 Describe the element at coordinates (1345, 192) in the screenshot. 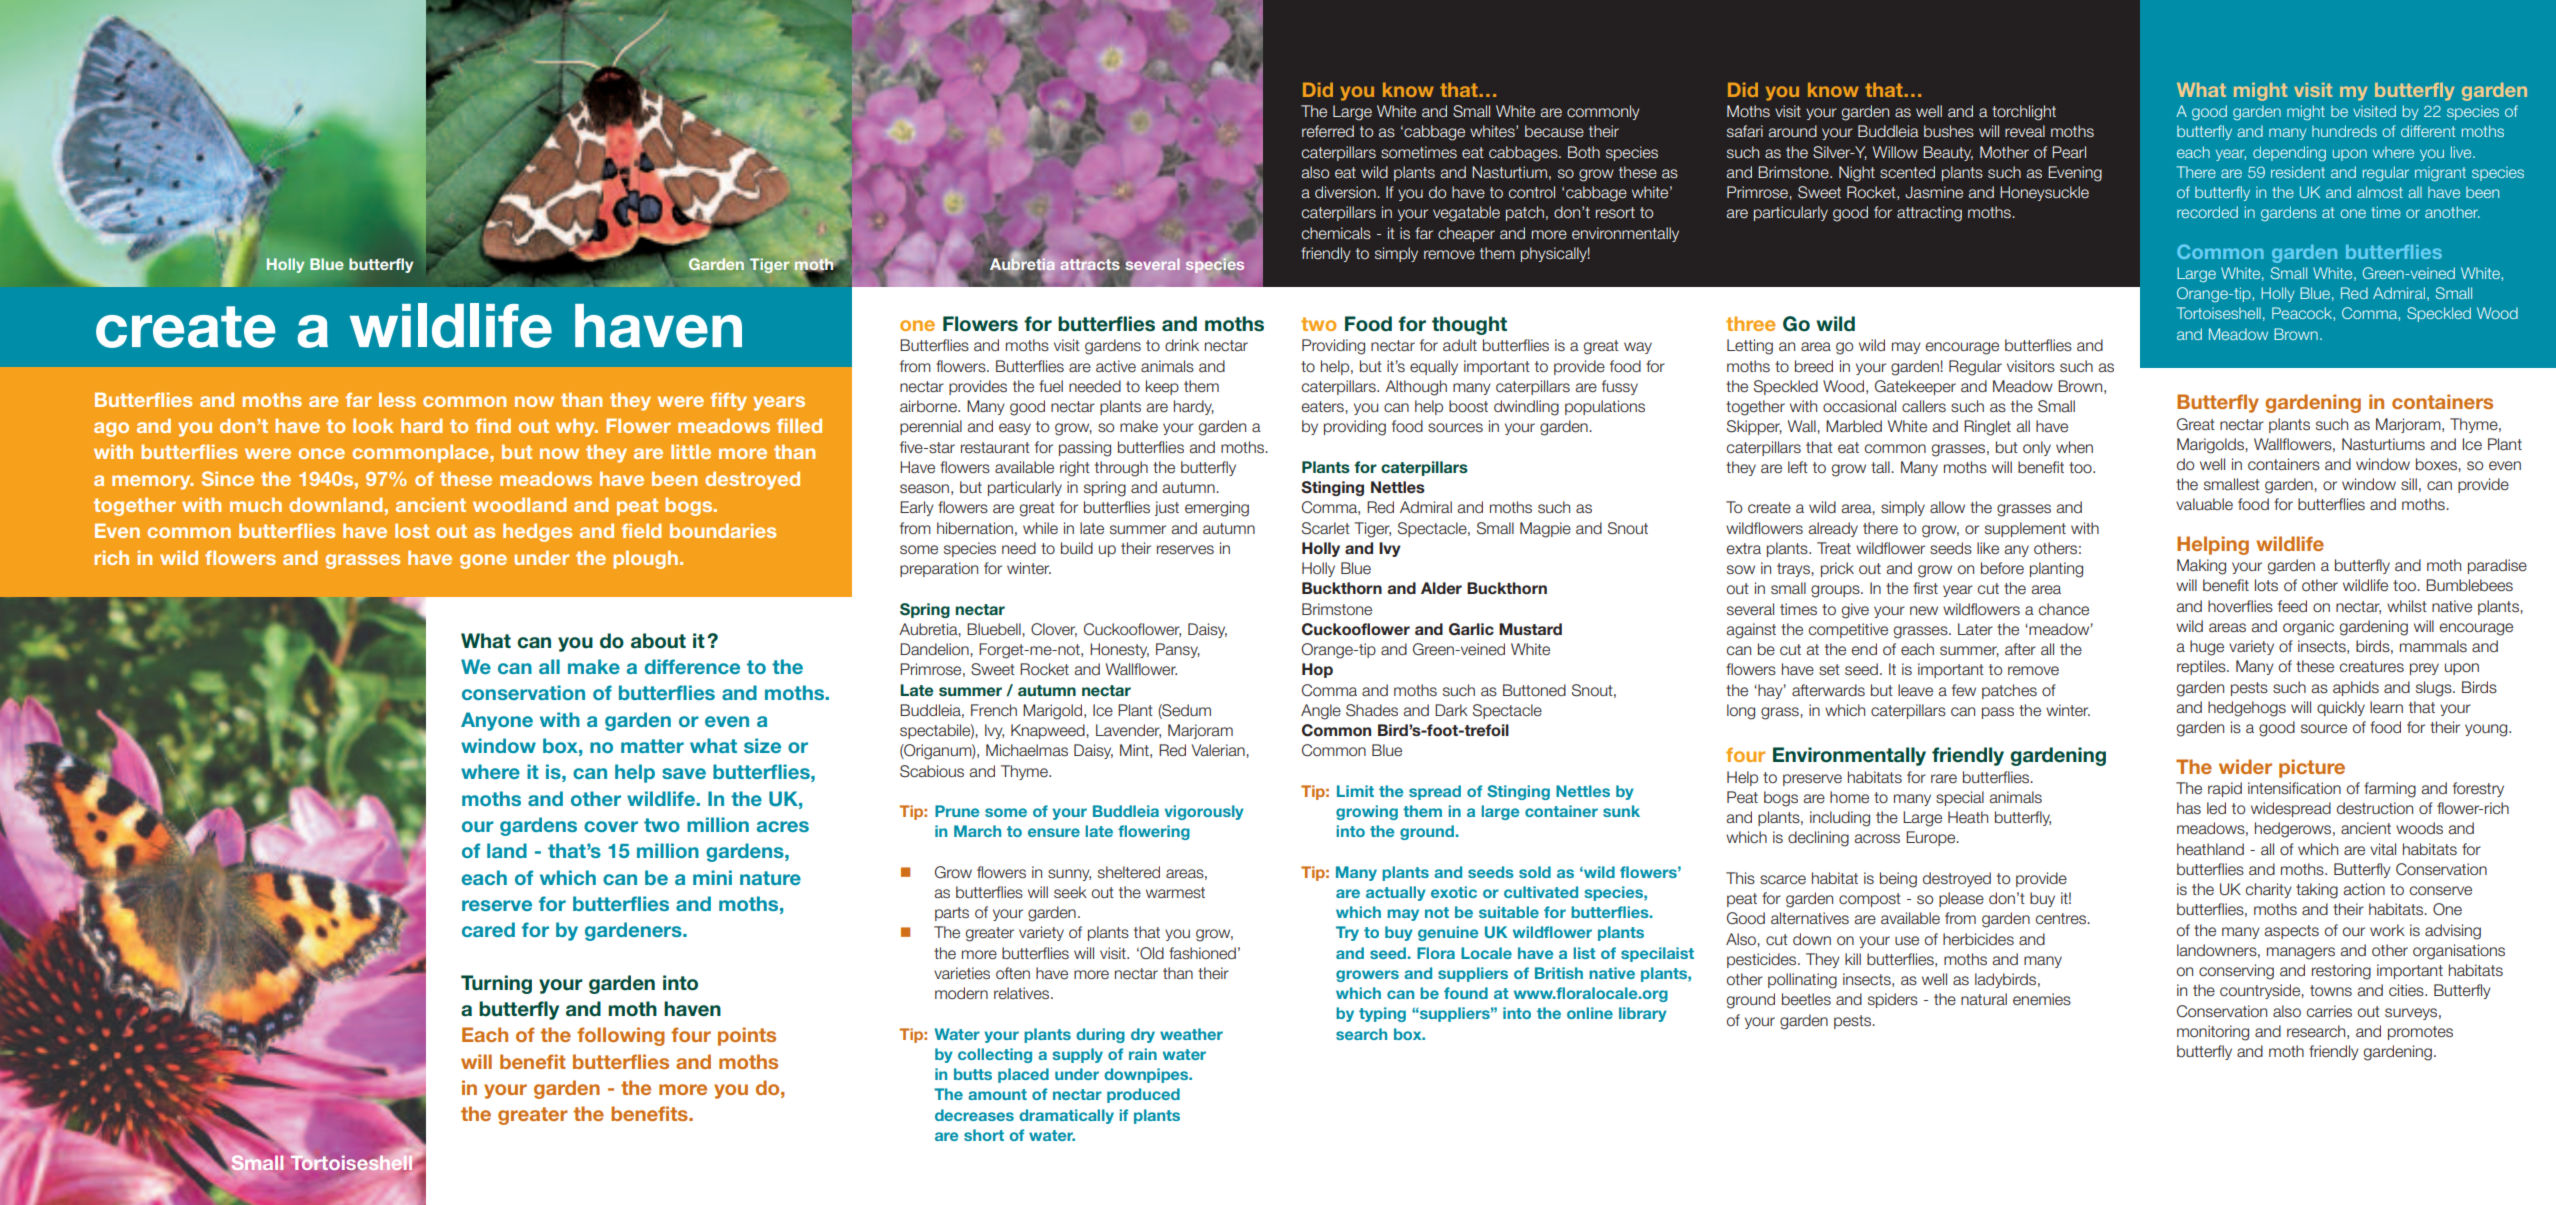

I see `diversion` at that location.
